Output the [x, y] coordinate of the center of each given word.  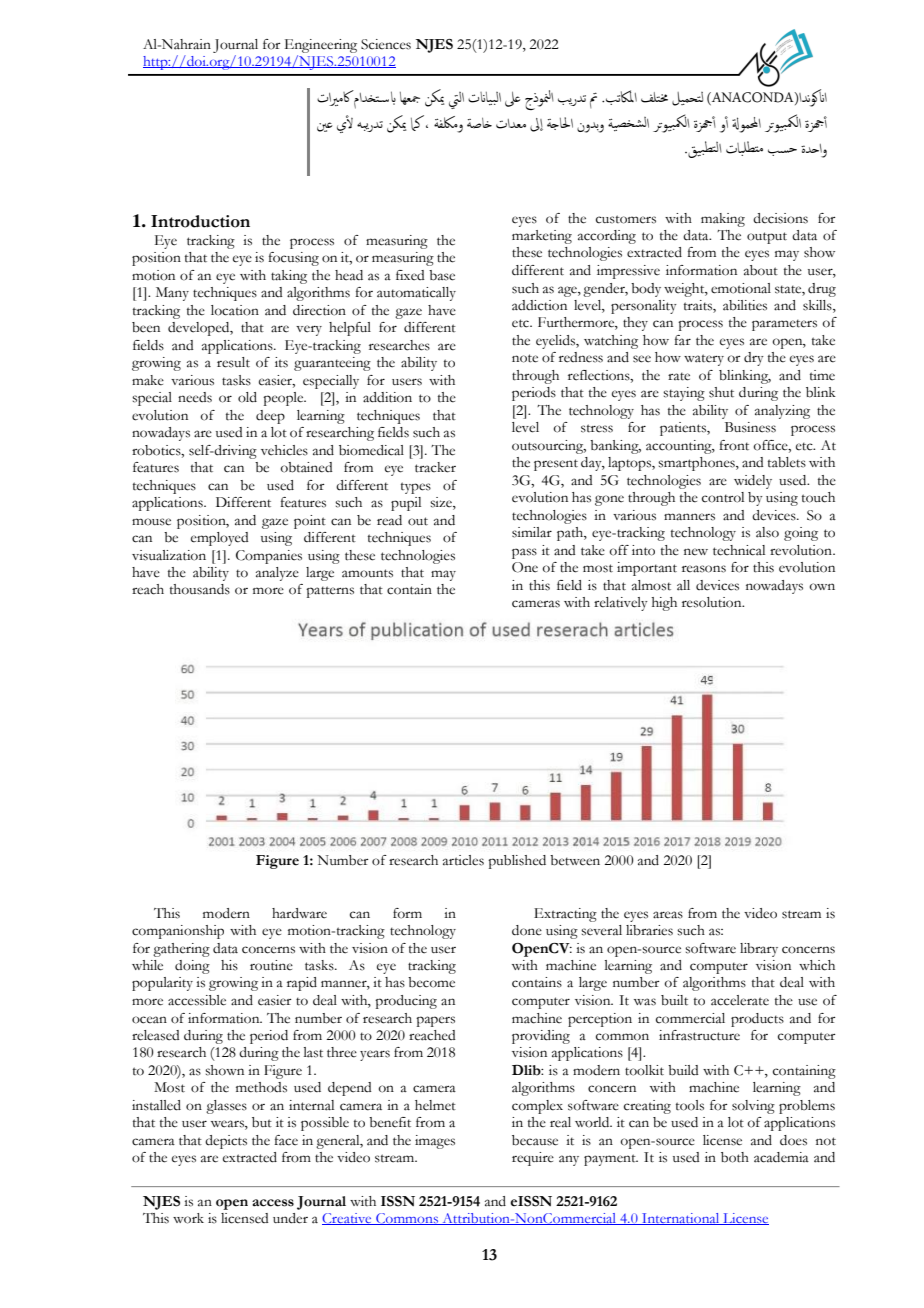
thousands [200, 589]
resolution [713, 602]
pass [524, 553]
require [533, 1159]
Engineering [321, 46]
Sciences [386, 44]
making [723, 220]
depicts [226, 1142]
